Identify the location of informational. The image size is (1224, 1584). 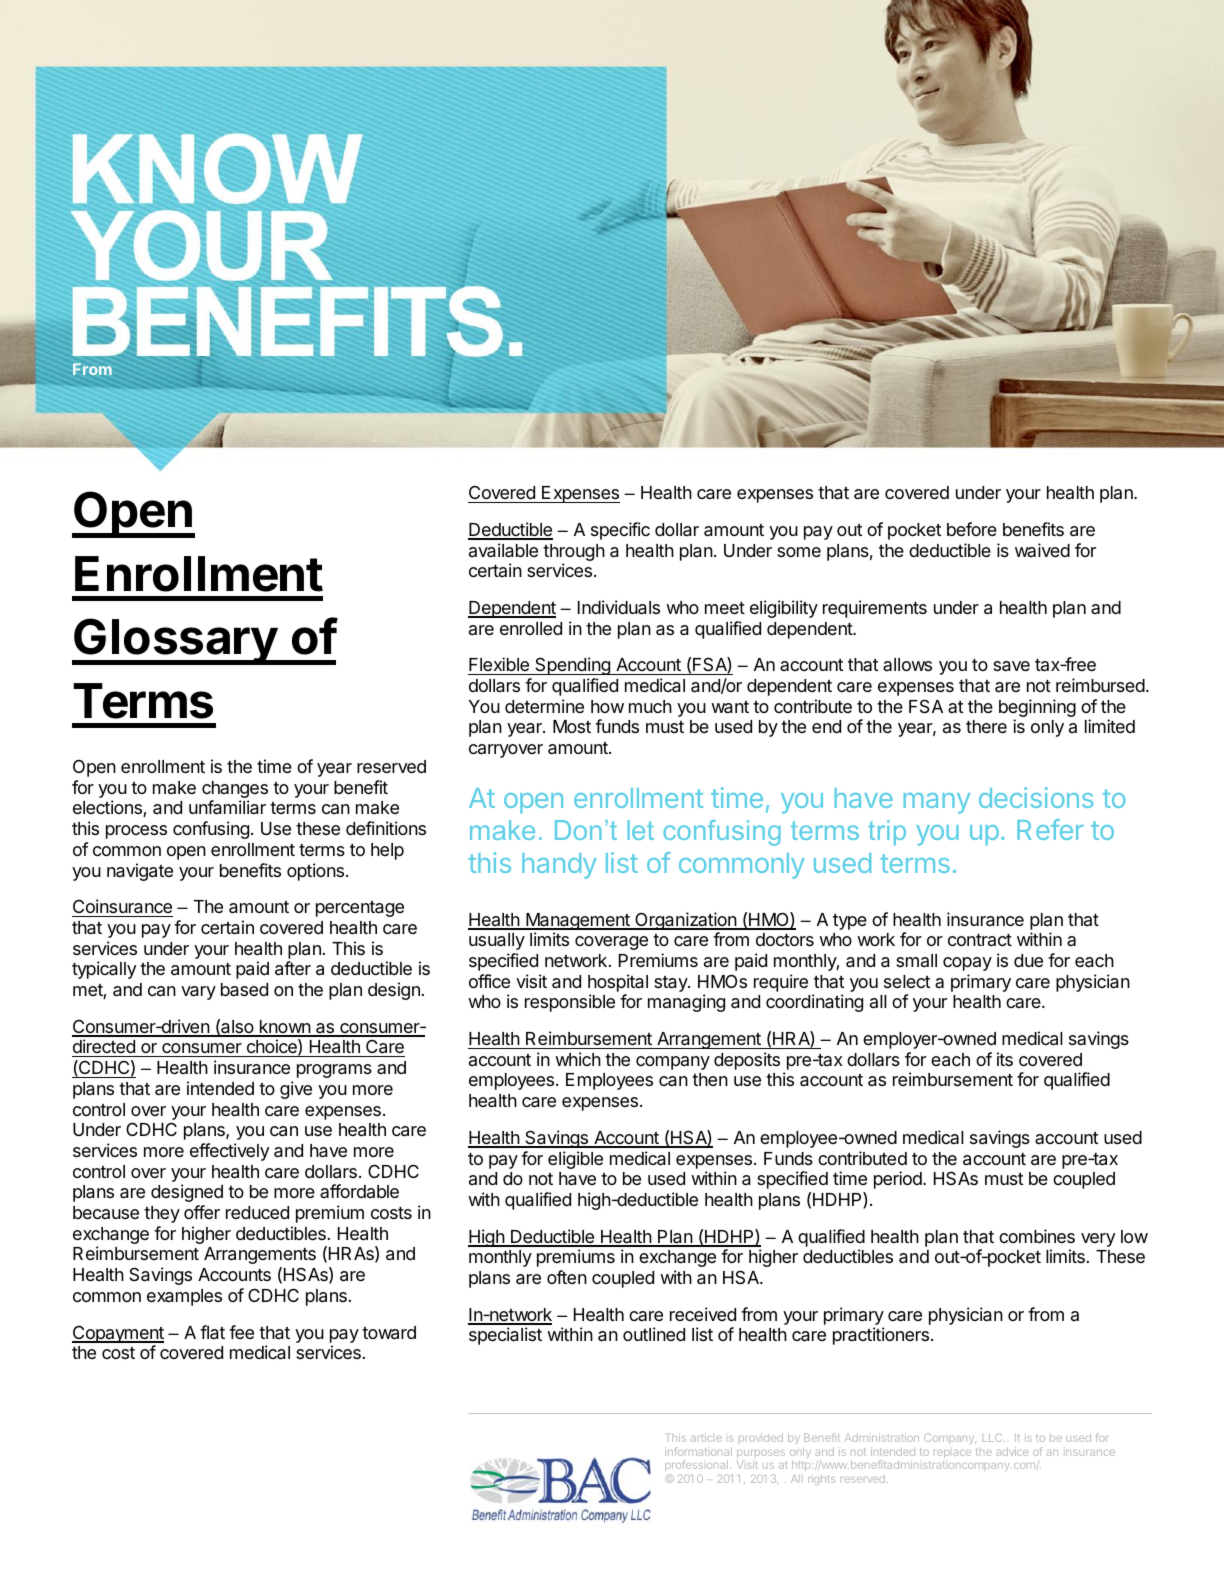
(698, 1451).
